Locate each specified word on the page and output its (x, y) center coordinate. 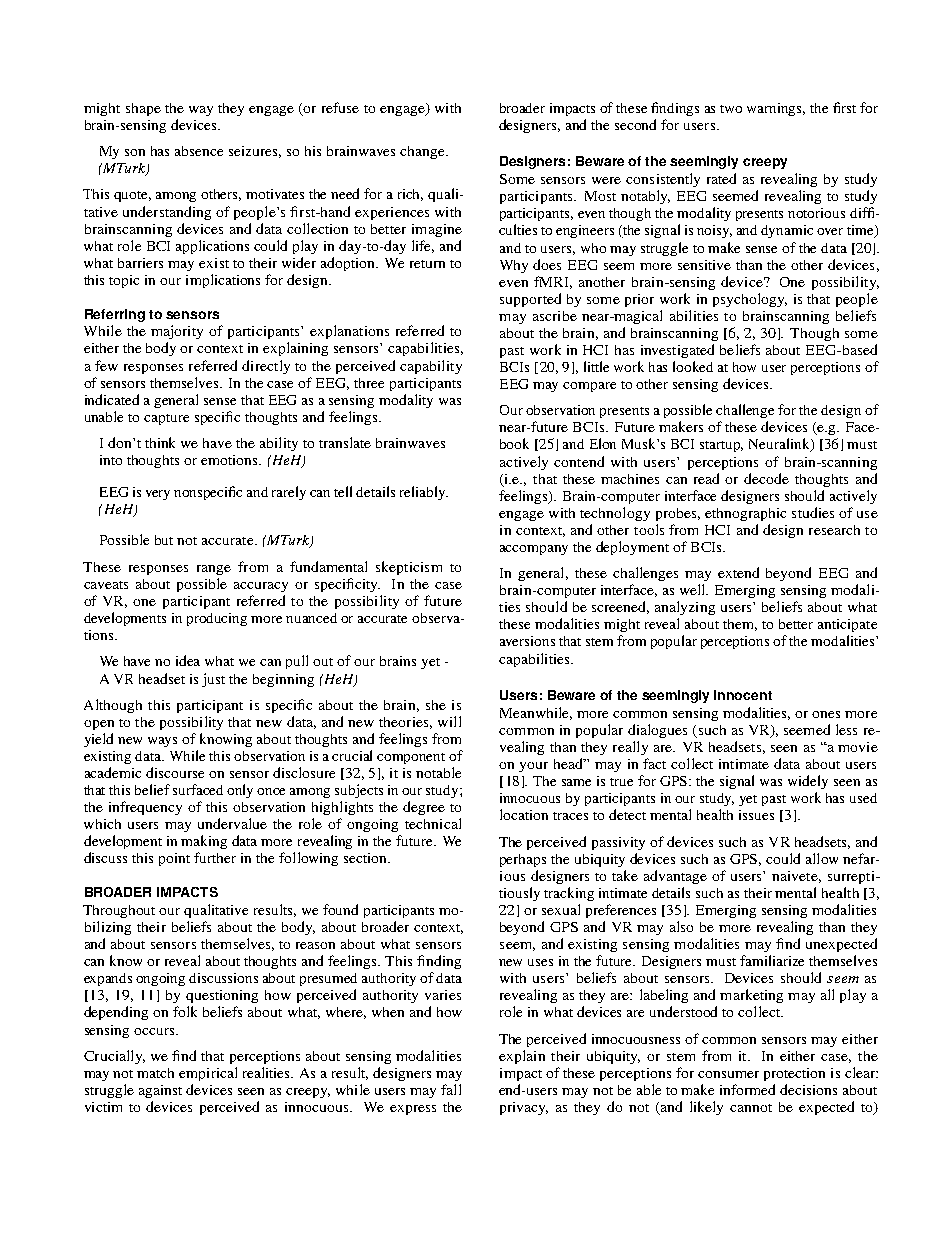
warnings (776, 109)
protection (794, 1074)
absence (199, 151)
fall (451, 1089)
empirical (208, 1074)
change (423, 152)
